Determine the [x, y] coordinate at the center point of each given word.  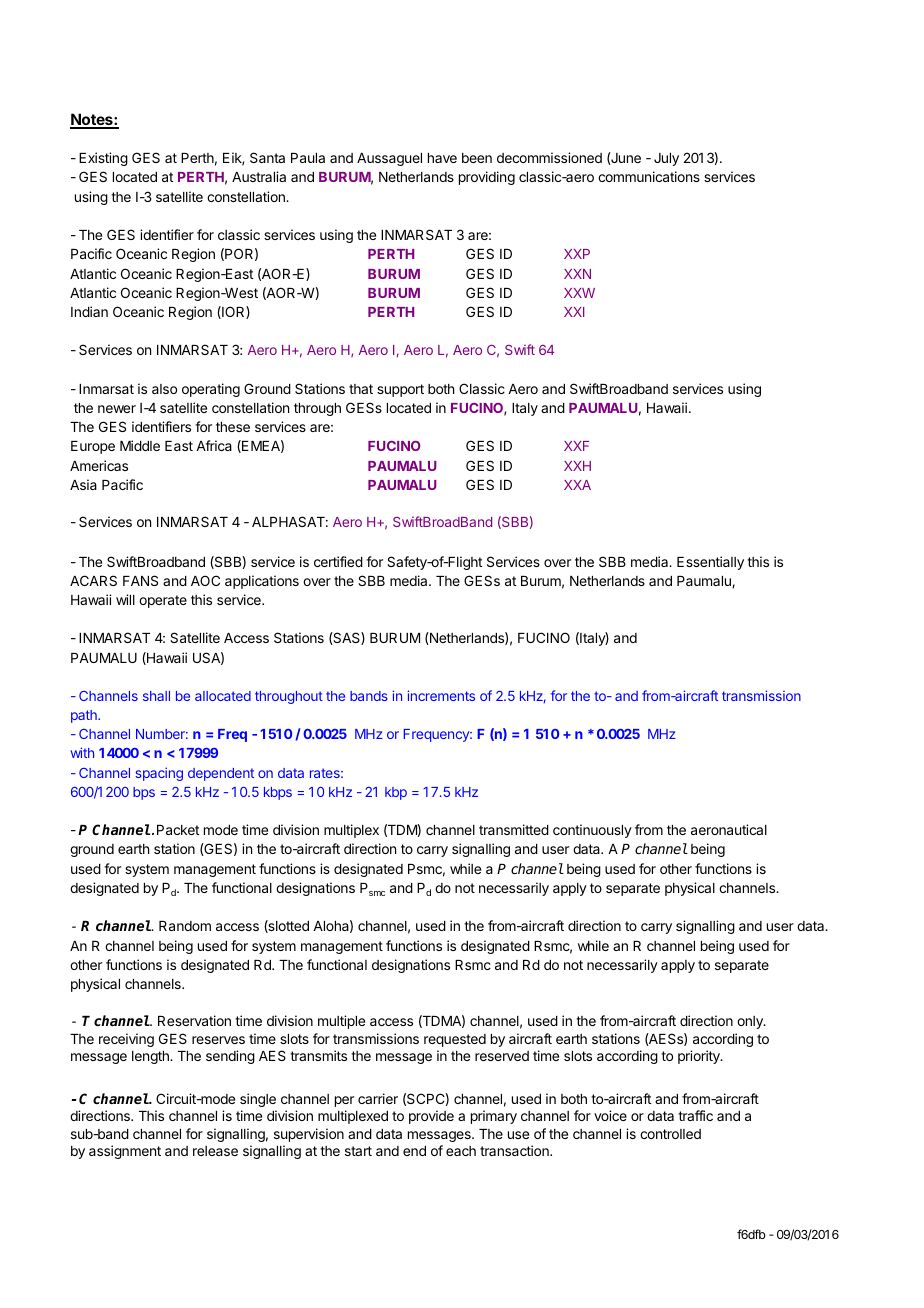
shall [156, 696]
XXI [574, 312]
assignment [125, 1152]
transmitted [514, 829]
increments [441, 695]
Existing [103, 159]
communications [649, 176]
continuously [592, 831]
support [400, 390]
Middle [140, 445]
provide [431, 1117]
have [442, 158]
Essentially [710, 563]
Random [185, 926]
